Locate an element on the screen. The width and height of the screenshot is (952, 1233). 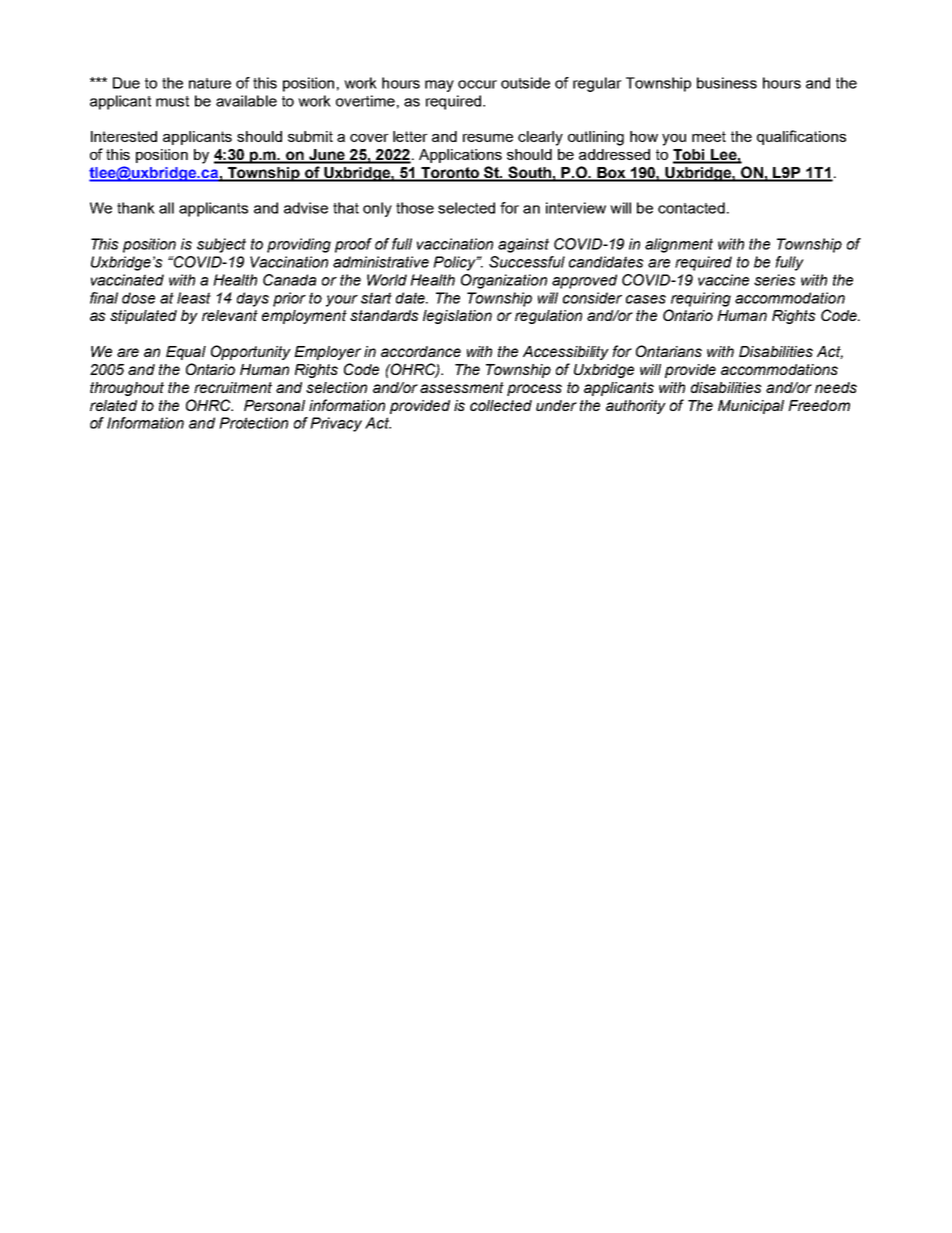
subject is located at coordinates (221, 245).
